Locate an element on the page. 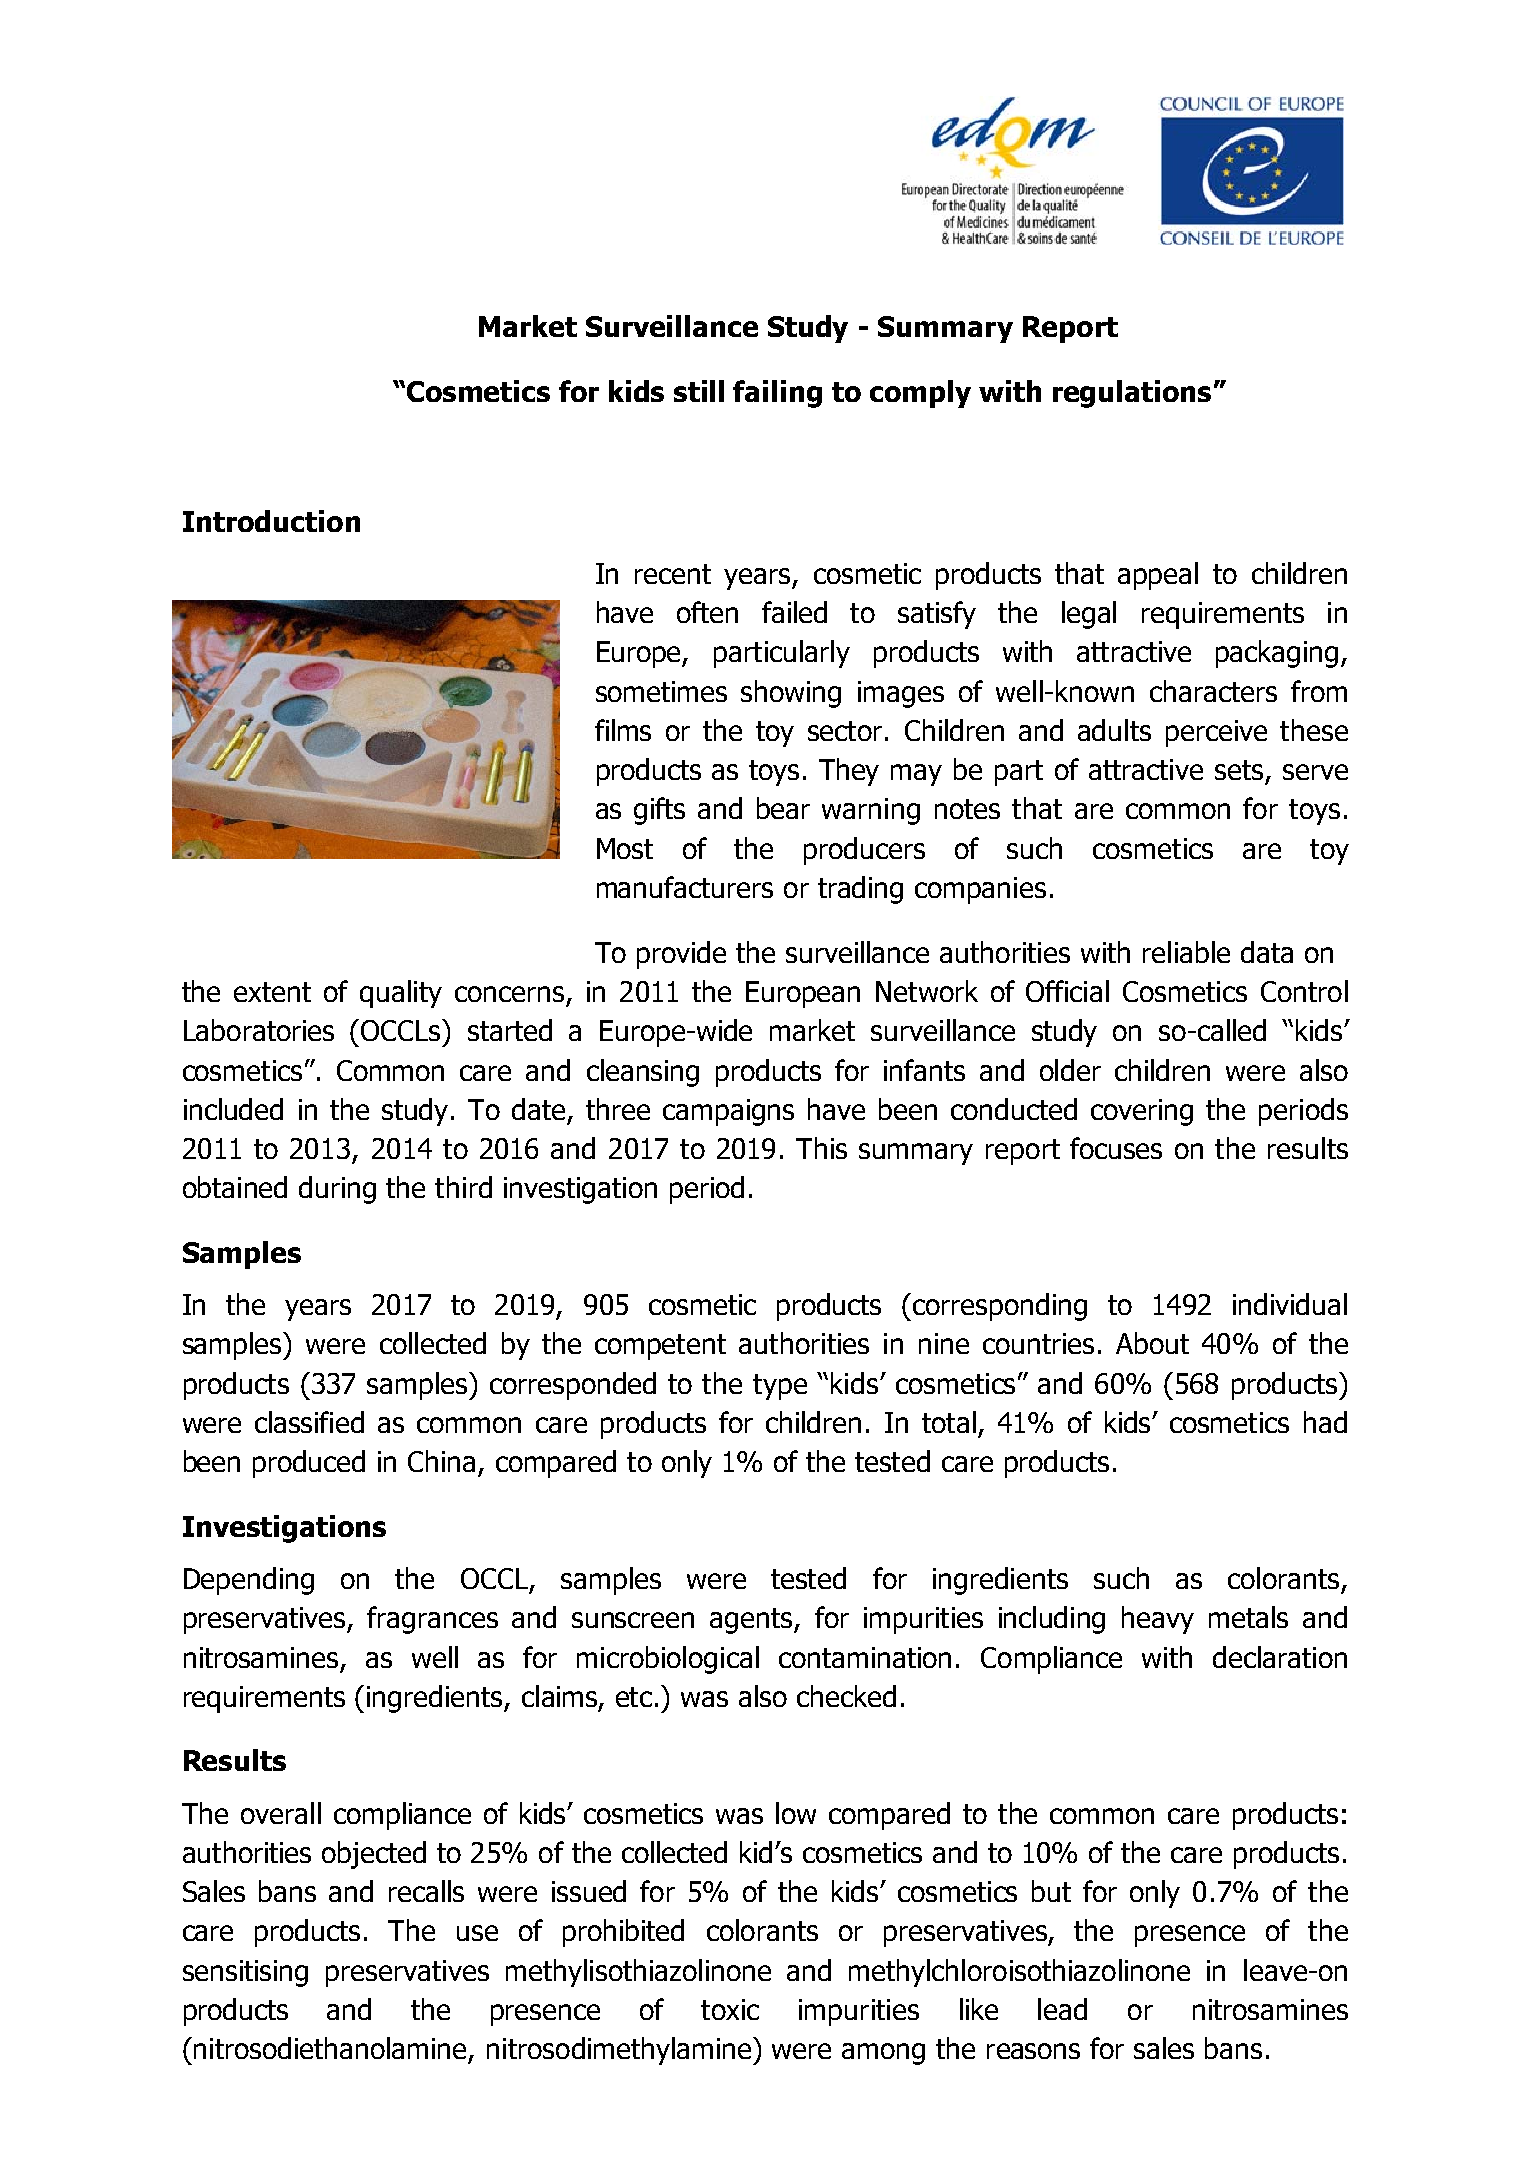 The width and height of the document is (1530, 2164). type is located at coordinates (780, 1387).
